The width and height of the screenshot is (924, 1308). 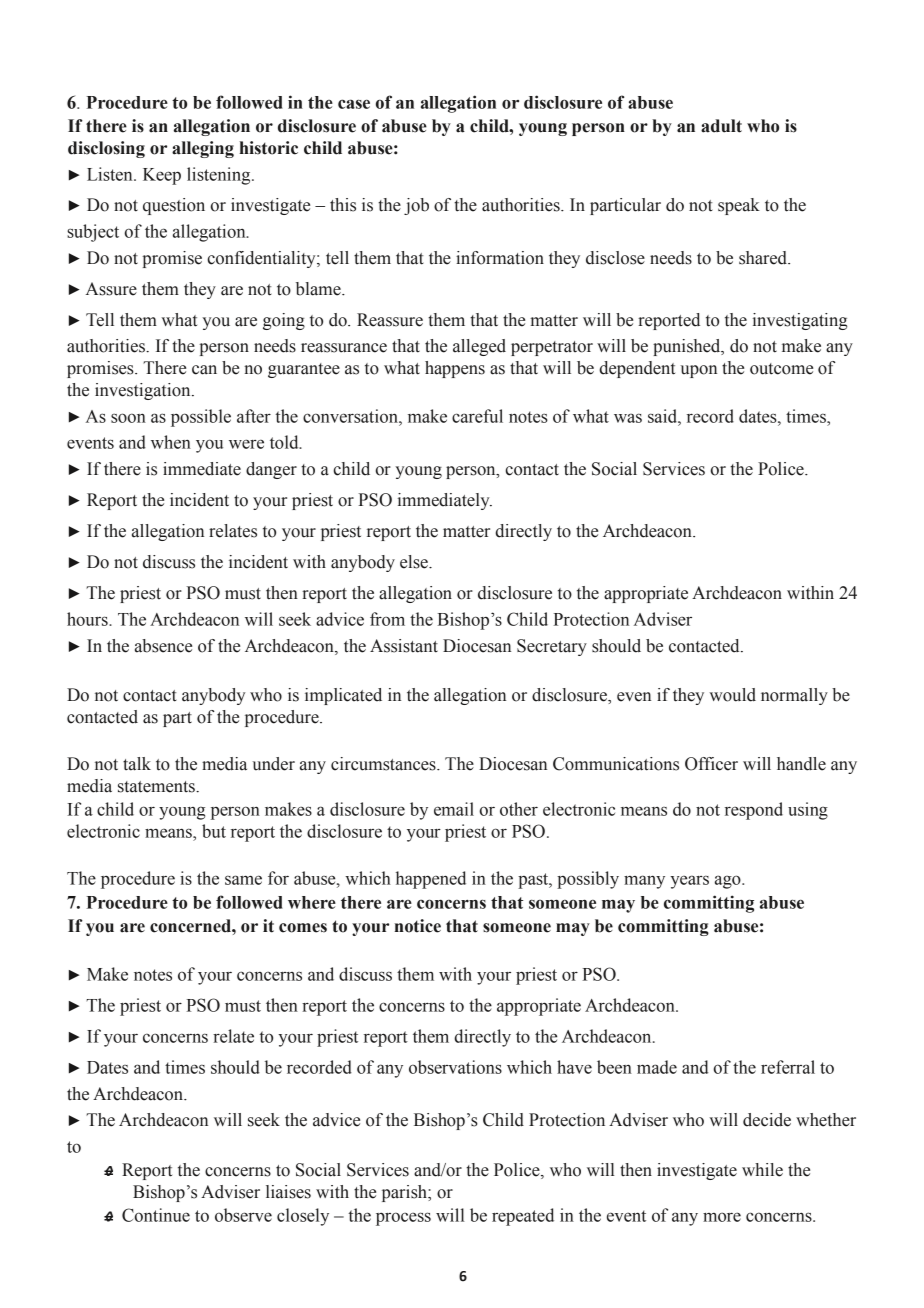 I want to click on parish, so click(x=405, y=1193).
